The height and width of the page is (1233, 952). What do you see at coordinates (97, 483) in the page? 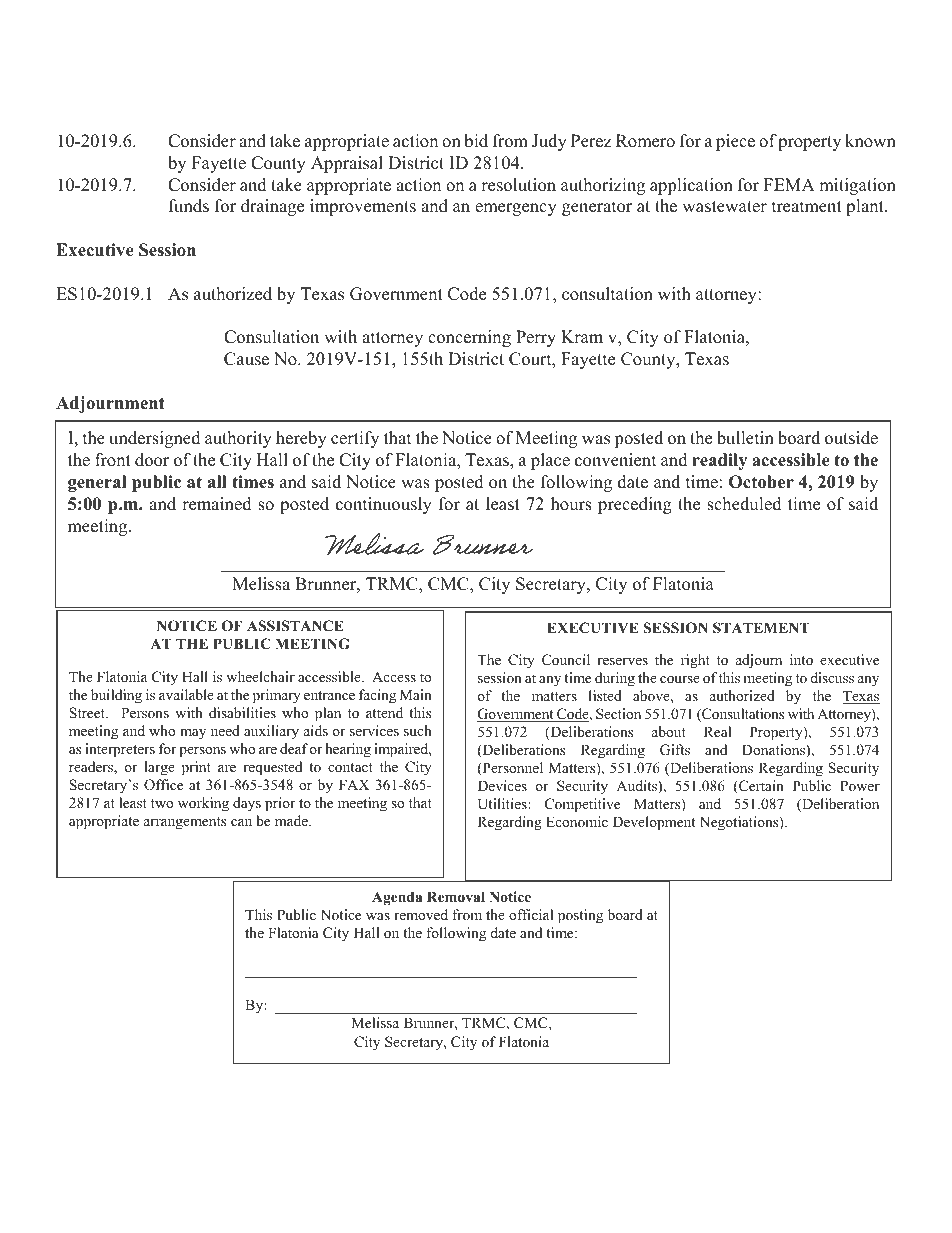
I see `general` at bounding box center [97, 483].
